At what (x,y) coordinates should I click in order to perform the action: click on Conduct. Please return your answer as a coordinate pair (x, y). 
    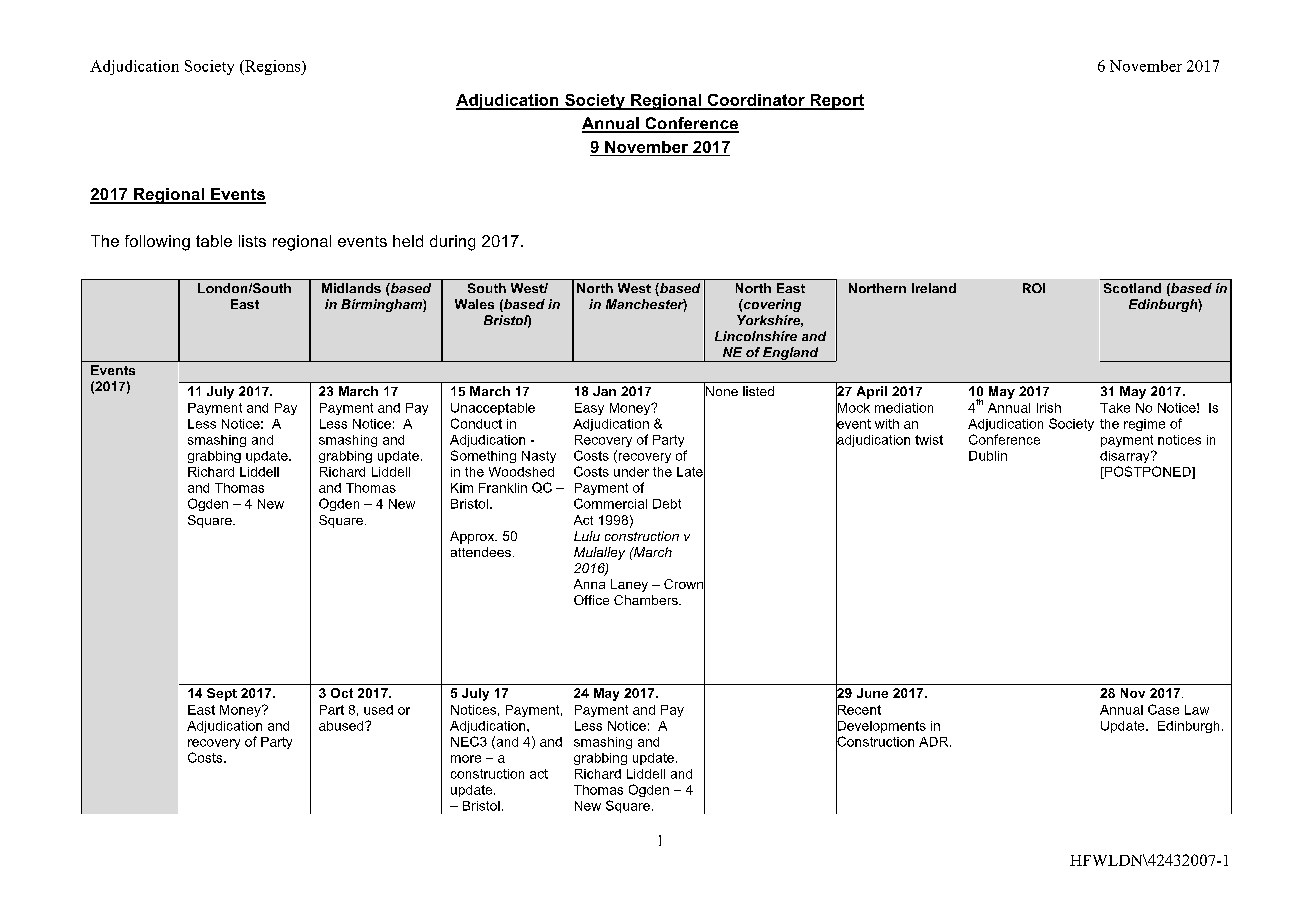
    Looking at the image, I should click on (476, 423).
